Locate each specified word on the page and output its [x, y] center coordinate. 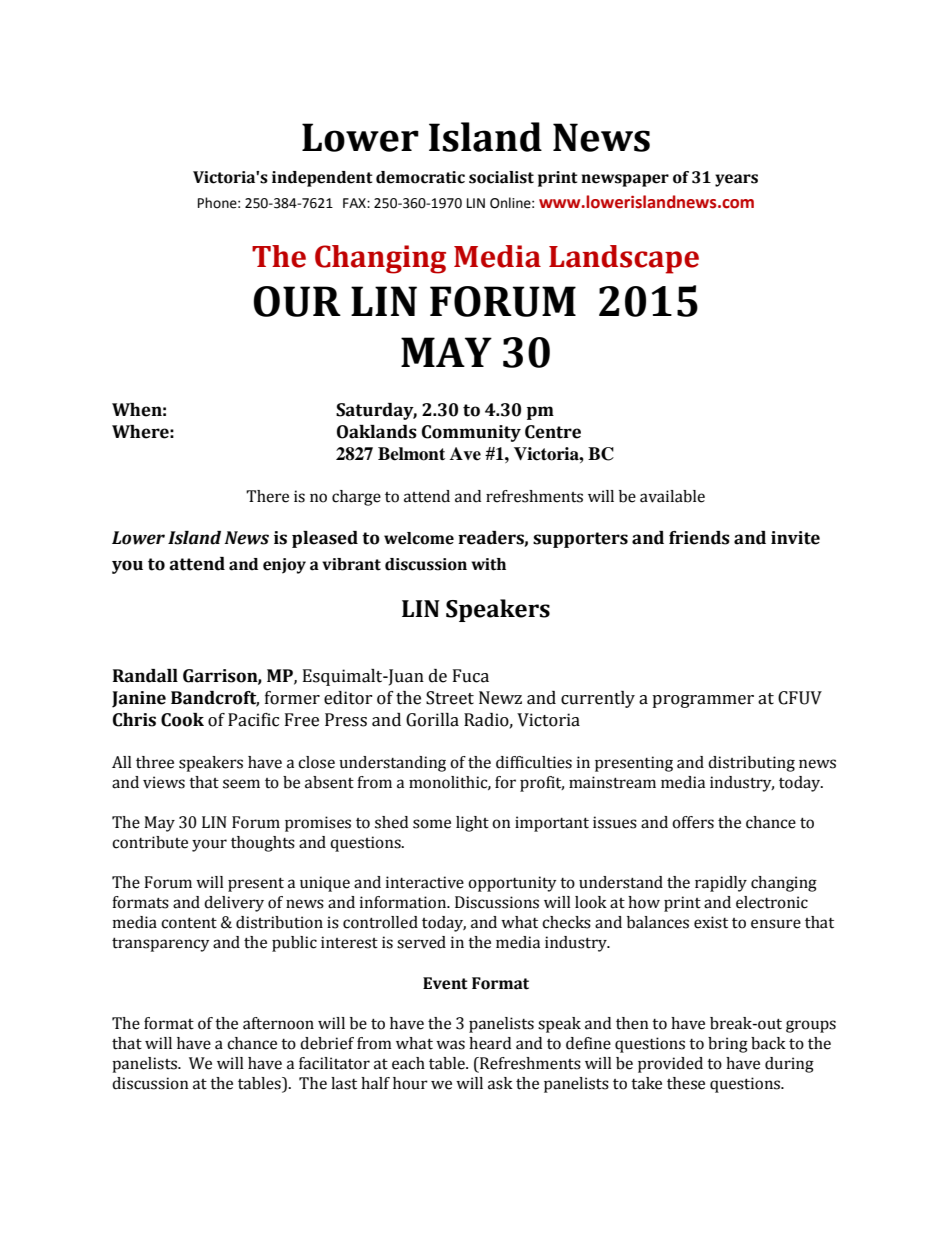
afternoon [278, 1023]
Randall [145, 676]
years [736, 180]
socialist [501, 177]
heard [490, 1043]
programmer [703, 701]
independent [322, 179]
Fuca [471, 676]
